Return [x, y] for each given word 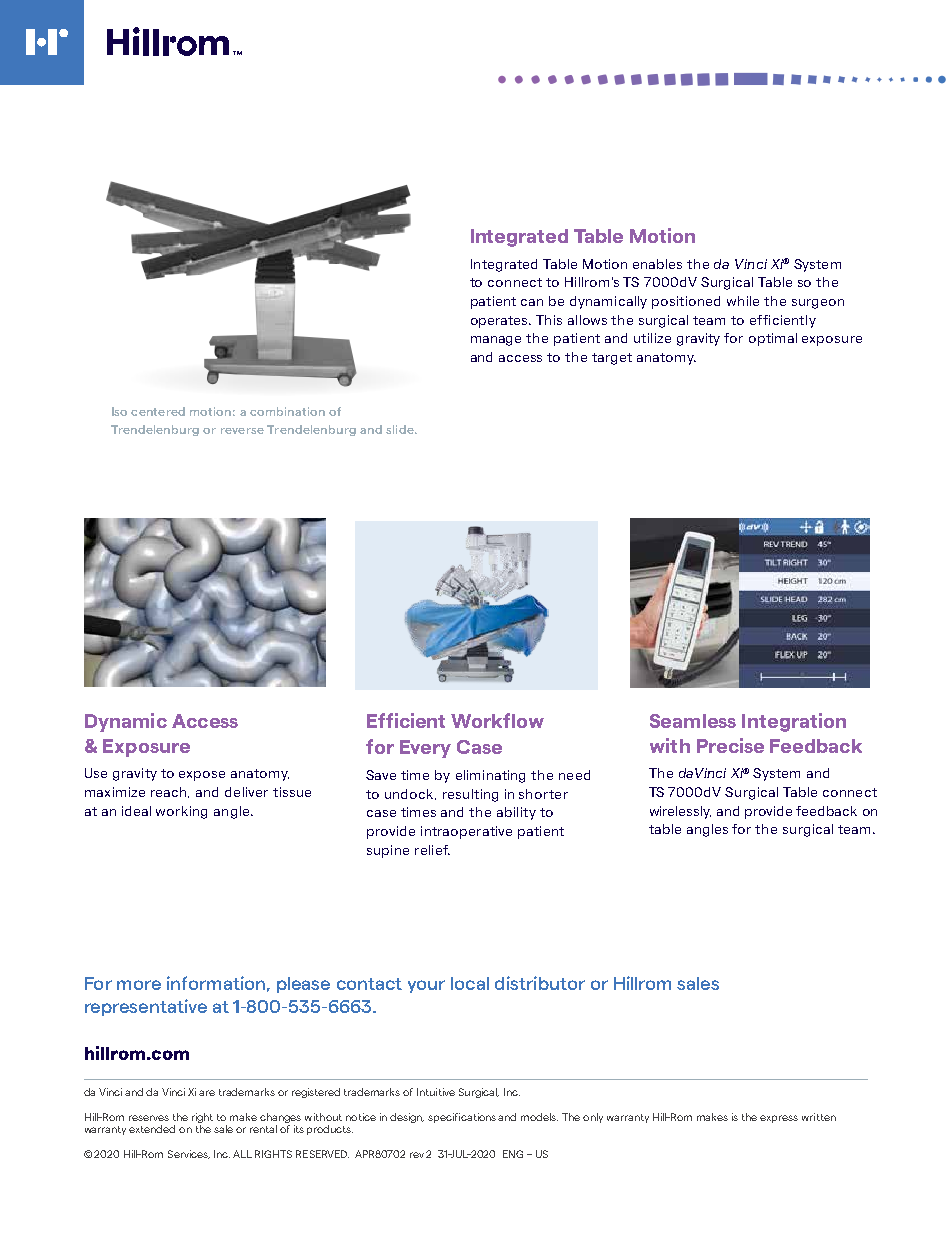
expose [202, 776]
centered [158, 411]
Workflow [497, 720]
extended [152, 1129]
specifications [463, 1118]
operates [501, 322]
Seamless [693, 721]
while [743, 301]
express [779, 1119]
